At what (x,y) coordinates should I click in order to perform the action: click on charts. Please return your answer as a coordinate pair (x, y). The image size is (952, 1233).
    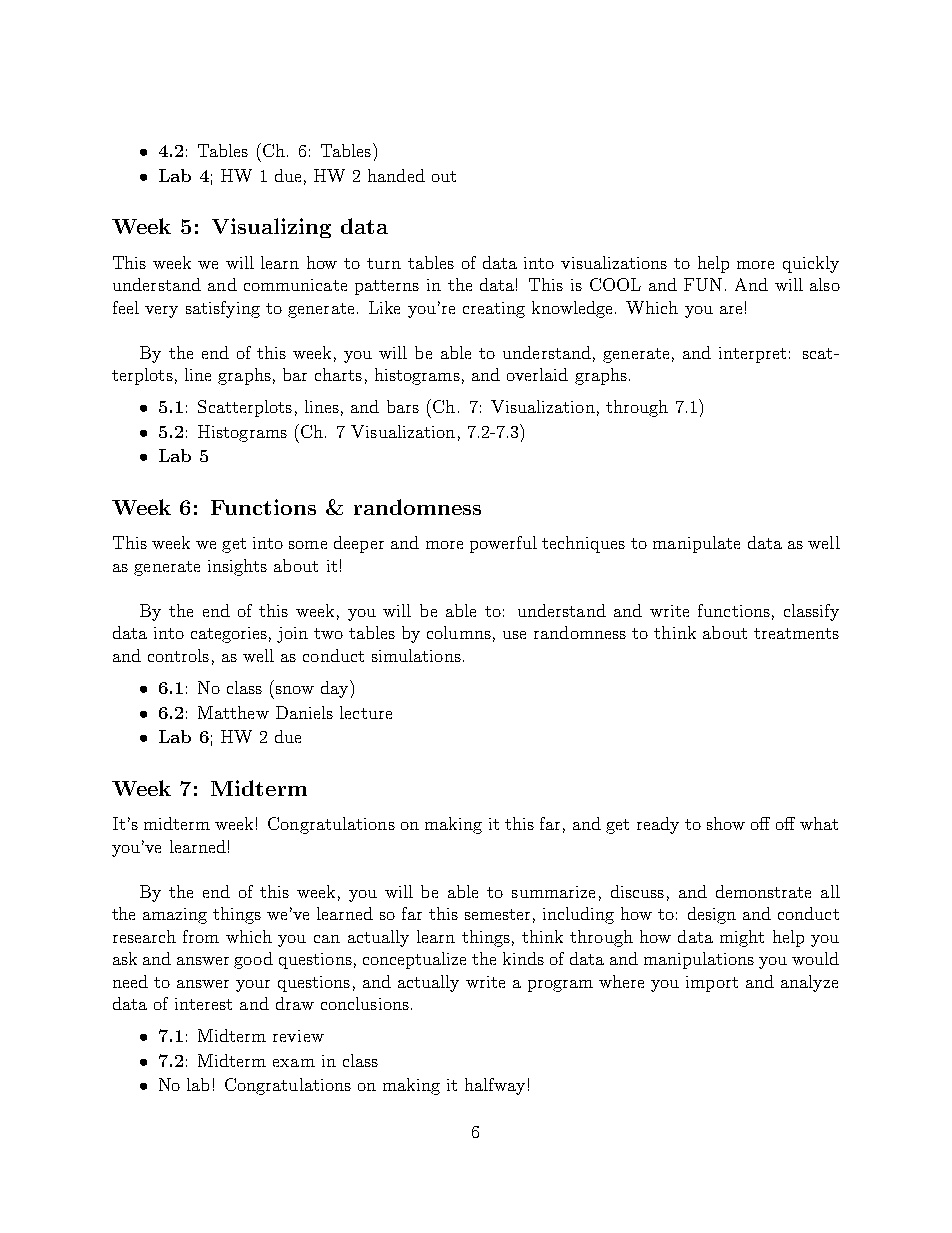
    Looking at the image, I should click on (338, 374).
